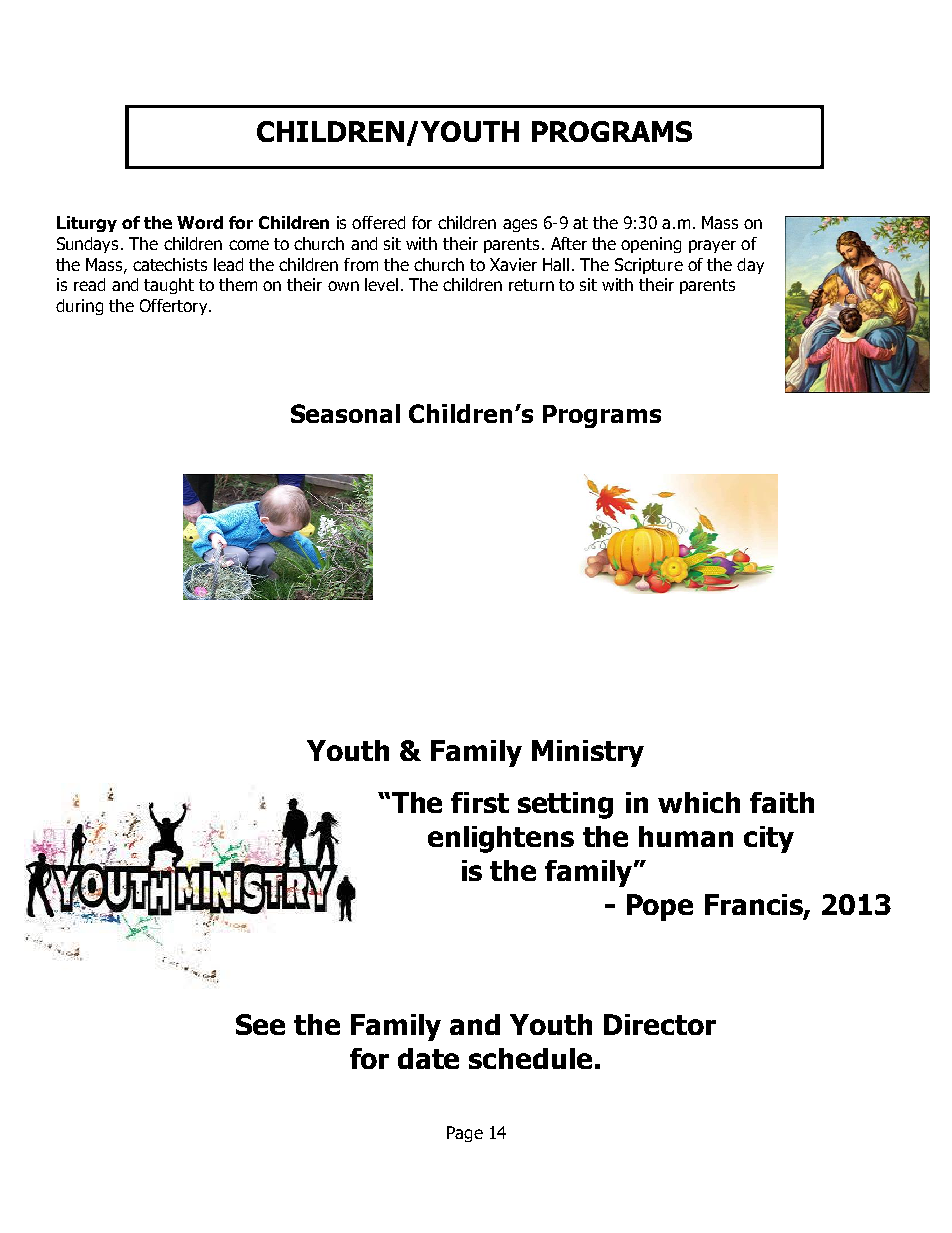  Describe the element at coordinates (699, 802) in the screenshot. I see `which` at that location.
